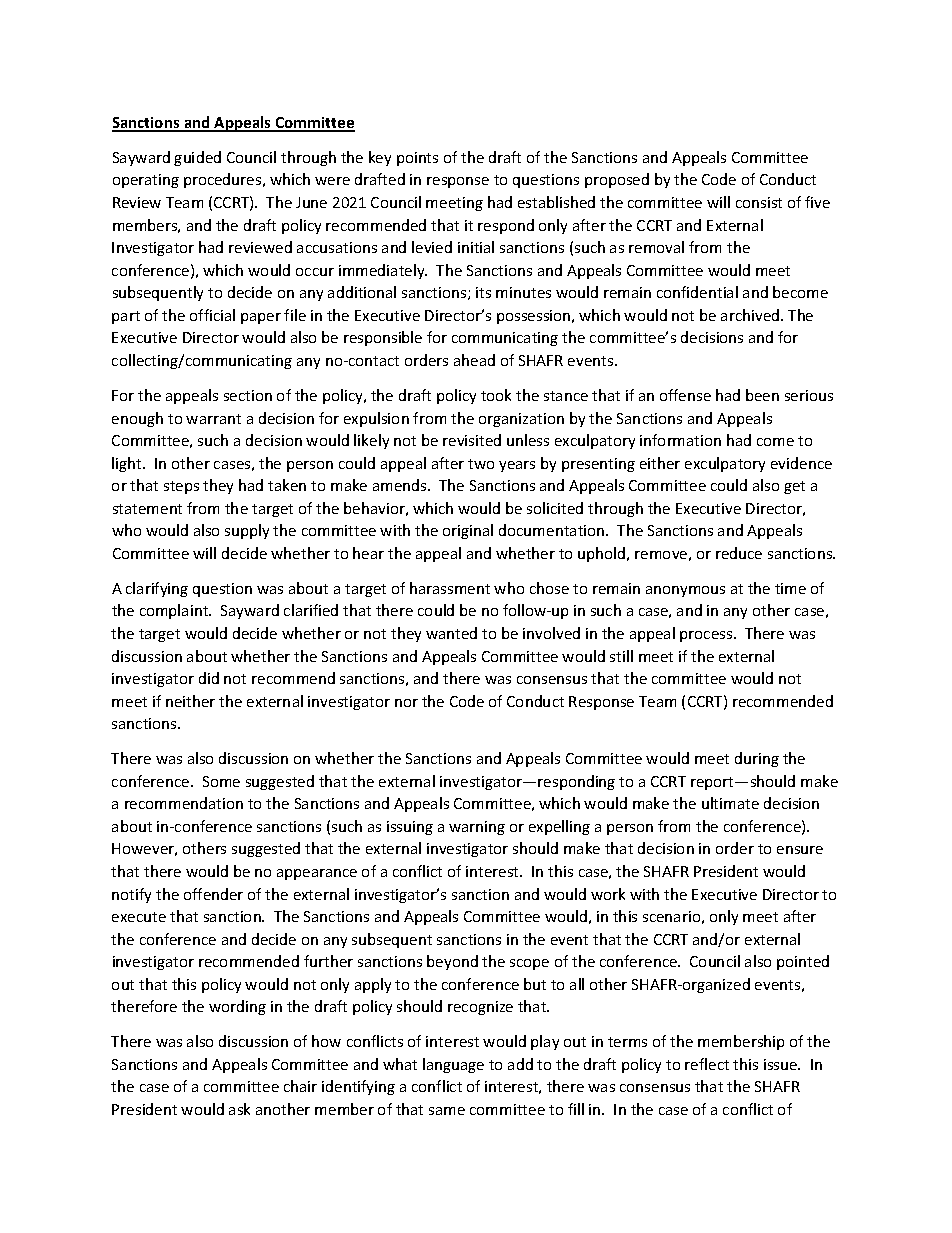  I want to click on language, so click(453, 1065).
